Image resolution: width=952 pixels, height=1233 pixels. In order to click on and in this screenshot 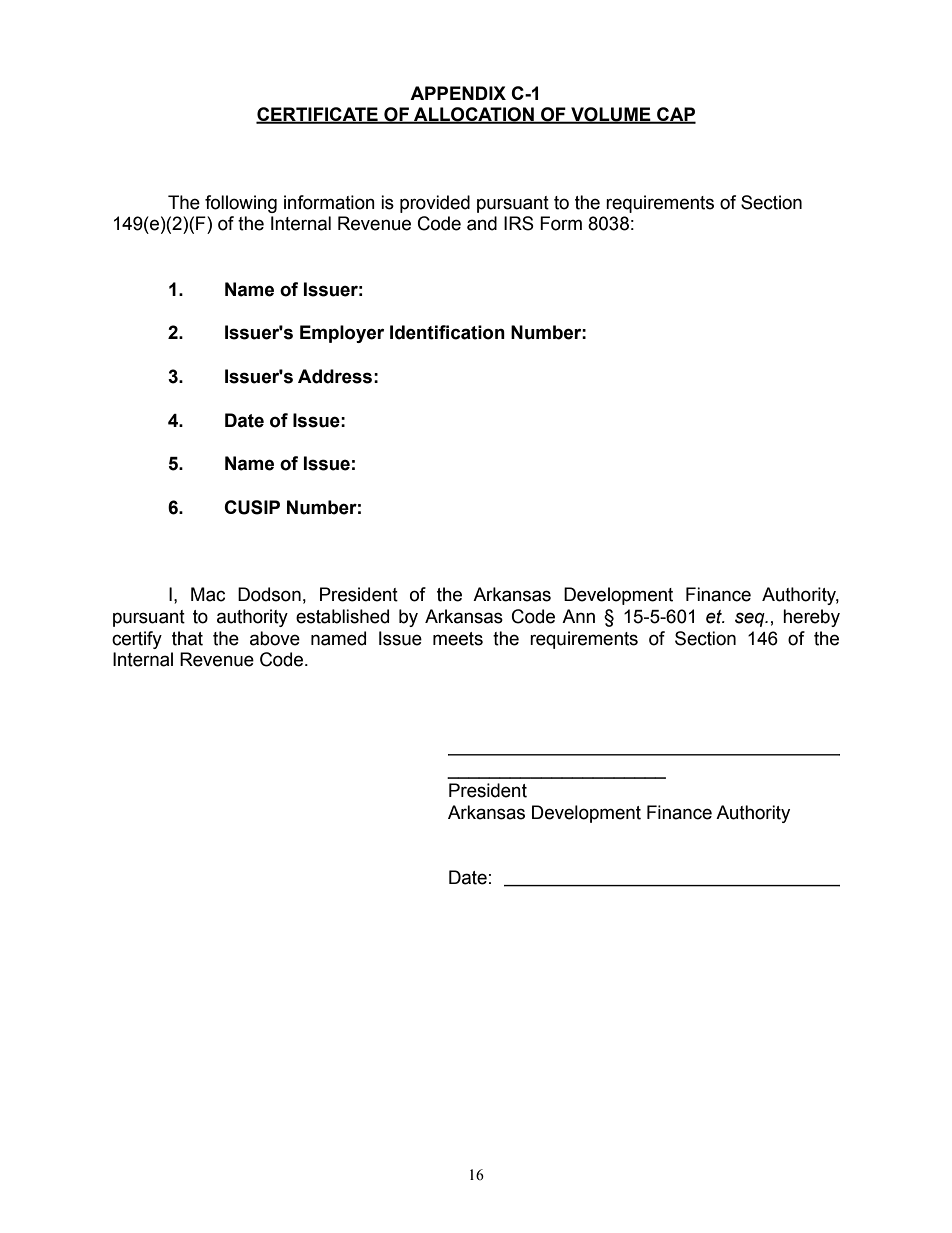, I will do `click(482, 223)`.
